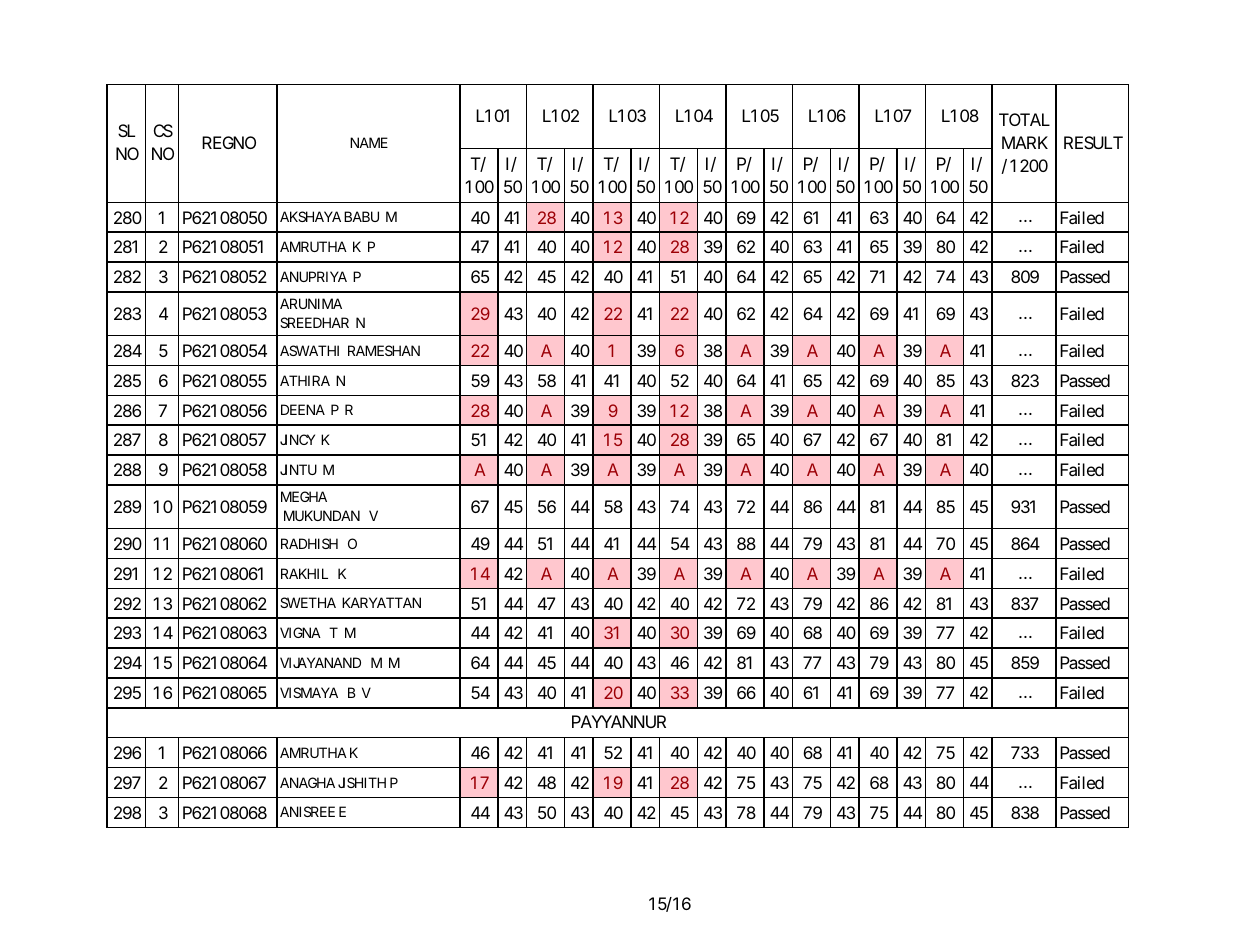 Image resolution: width=1233 pixels, height=952 pixels. I want to click on RESULT, so click(1093, 142).
